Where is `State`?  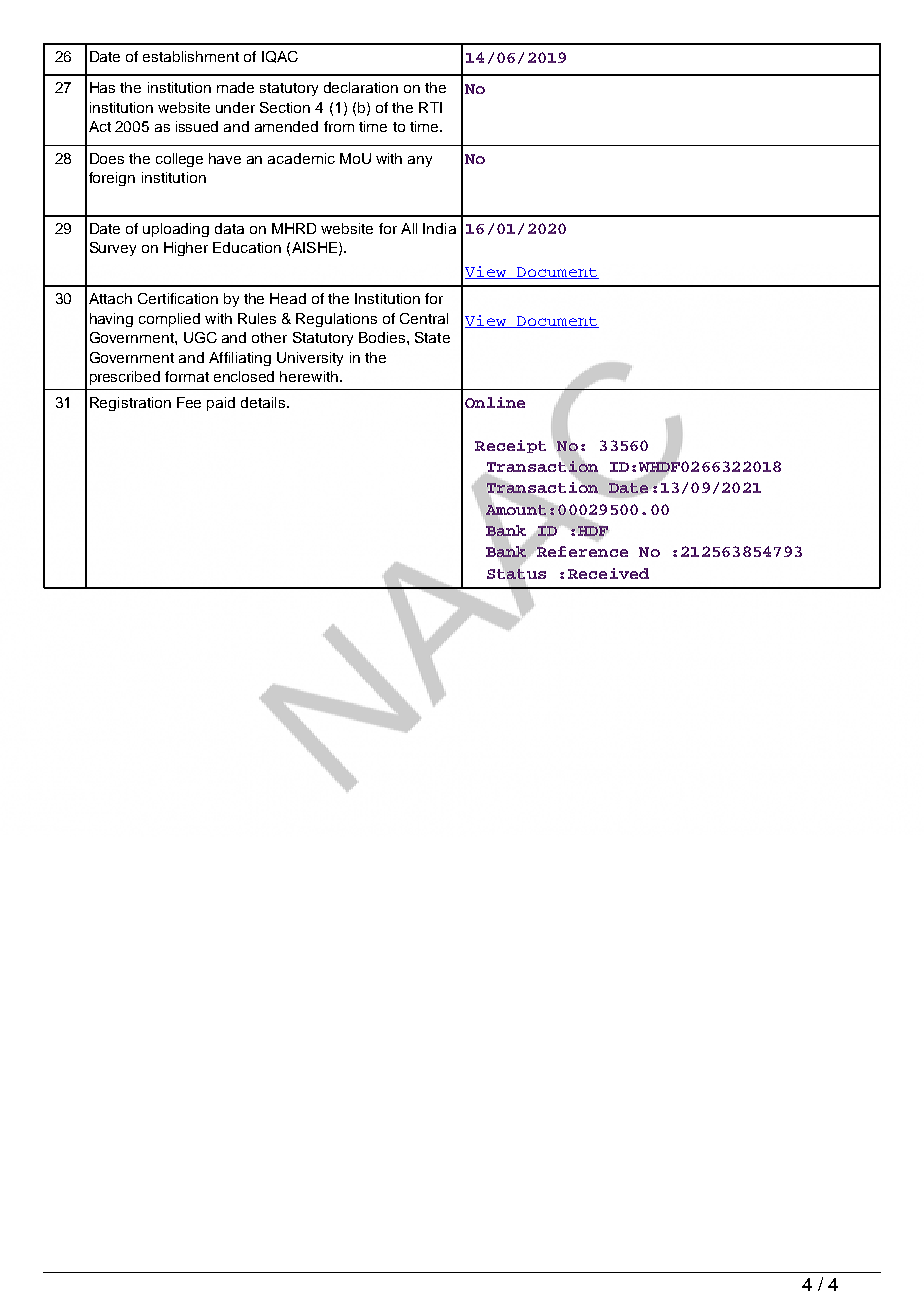
State is located at coordinates (432, 337).
